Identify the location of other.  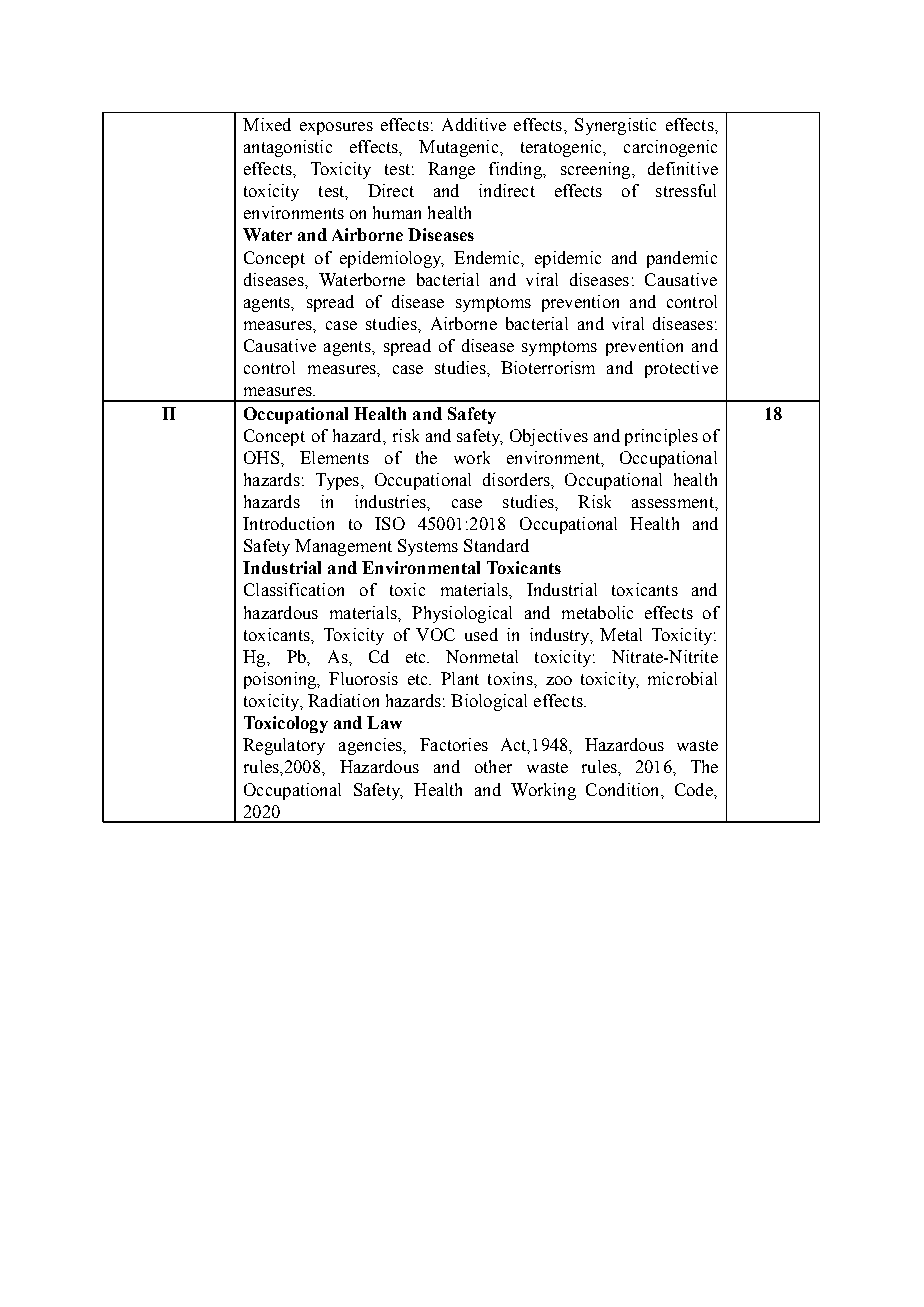
(493, 766).
